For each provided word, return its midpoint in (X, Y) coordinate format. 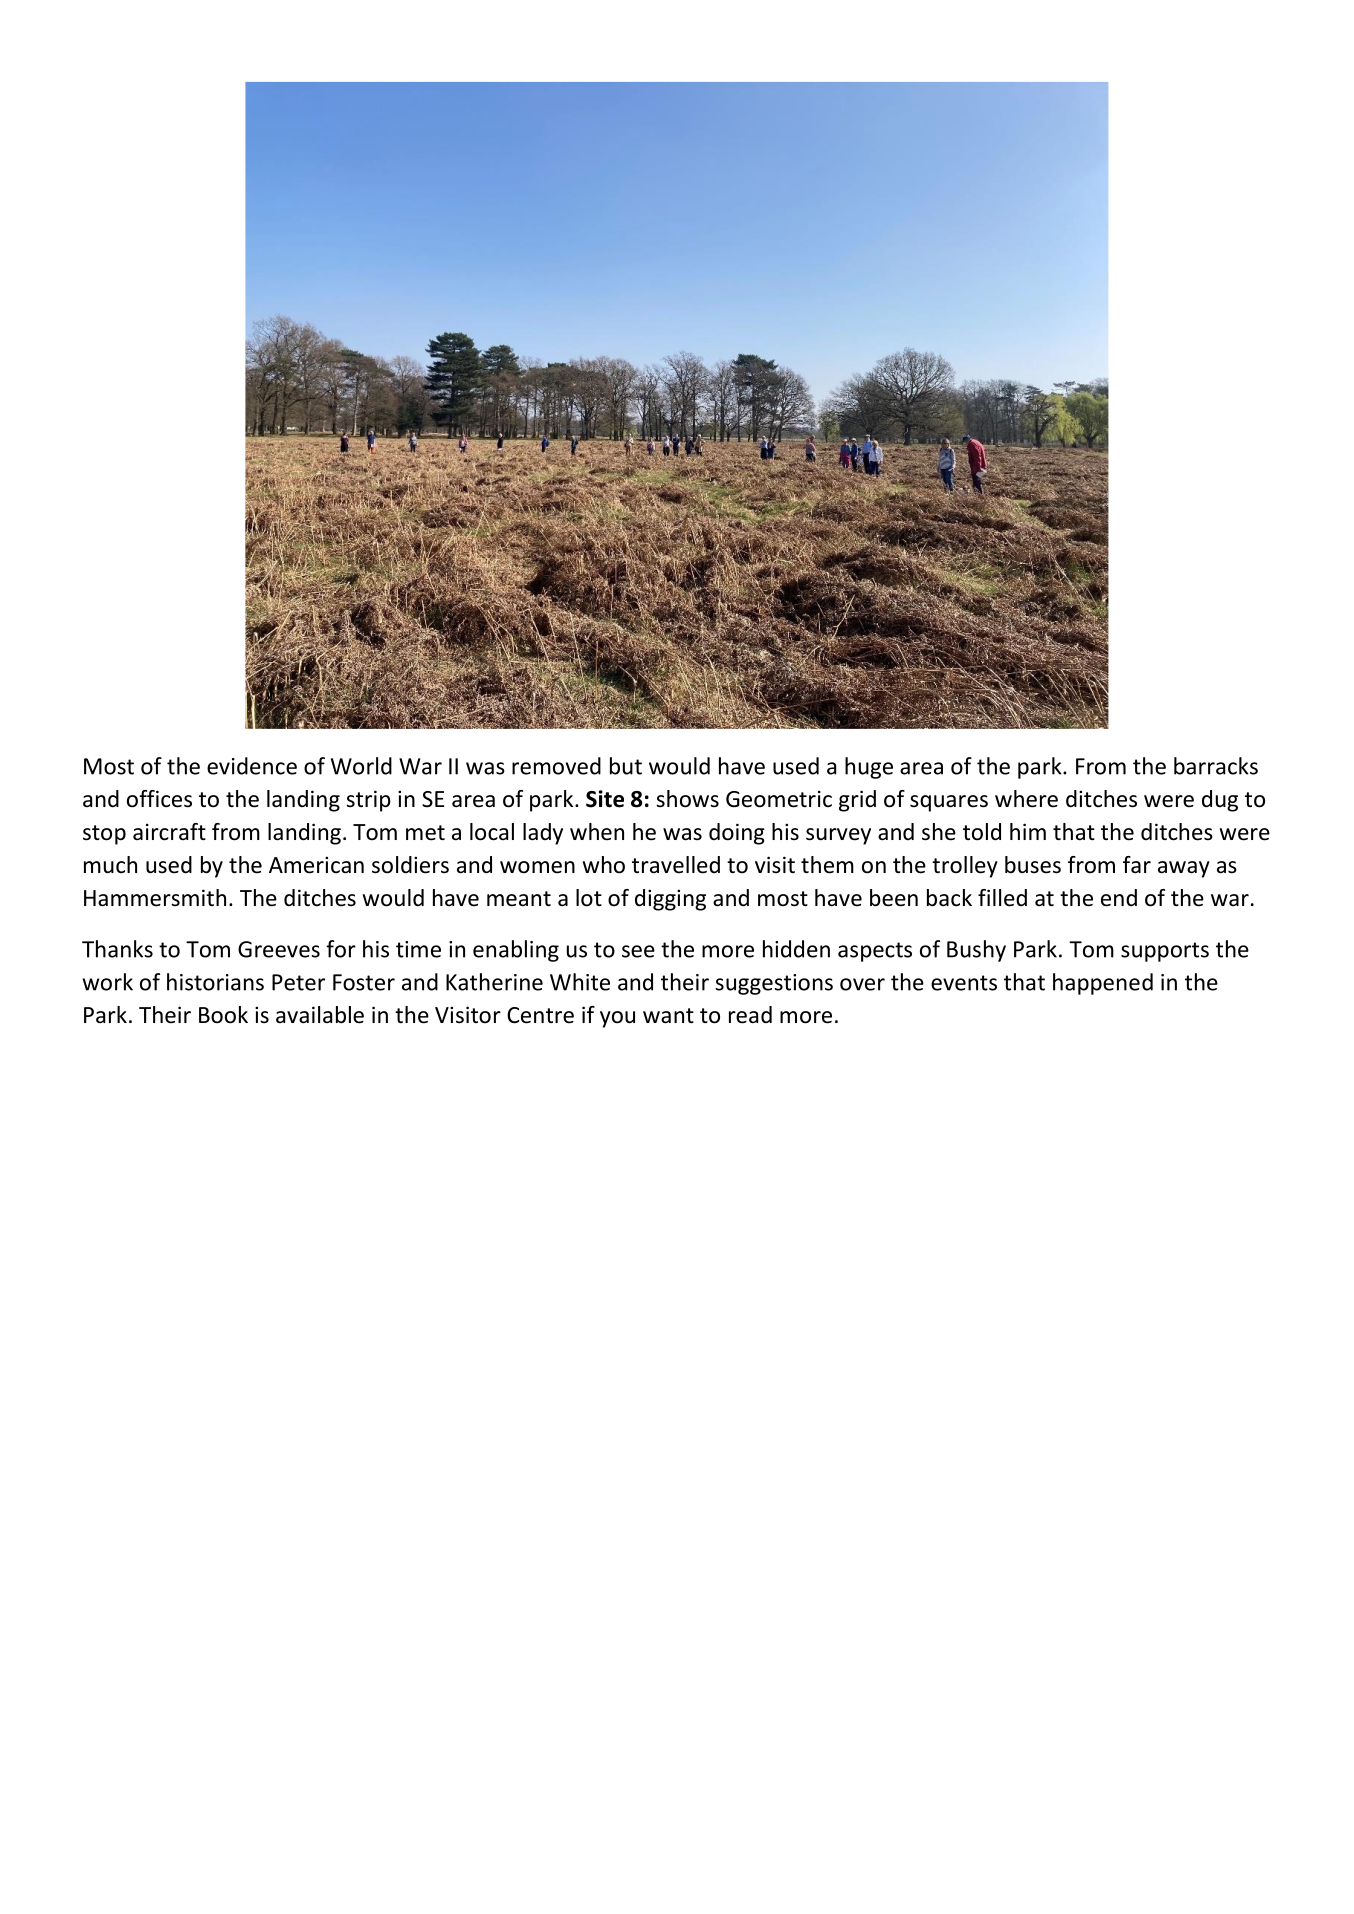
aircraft (169, 832)
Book (223, 1015)
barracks (1216, 766)
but (626, 766)
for (341, 949)
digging (670, 900)
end (1119, 898)
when (597, 832)
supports (1165, 952)
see (638, 951)
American (316, 865)
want (668, 1016)
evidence (252, 766)
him (1028, 831)
